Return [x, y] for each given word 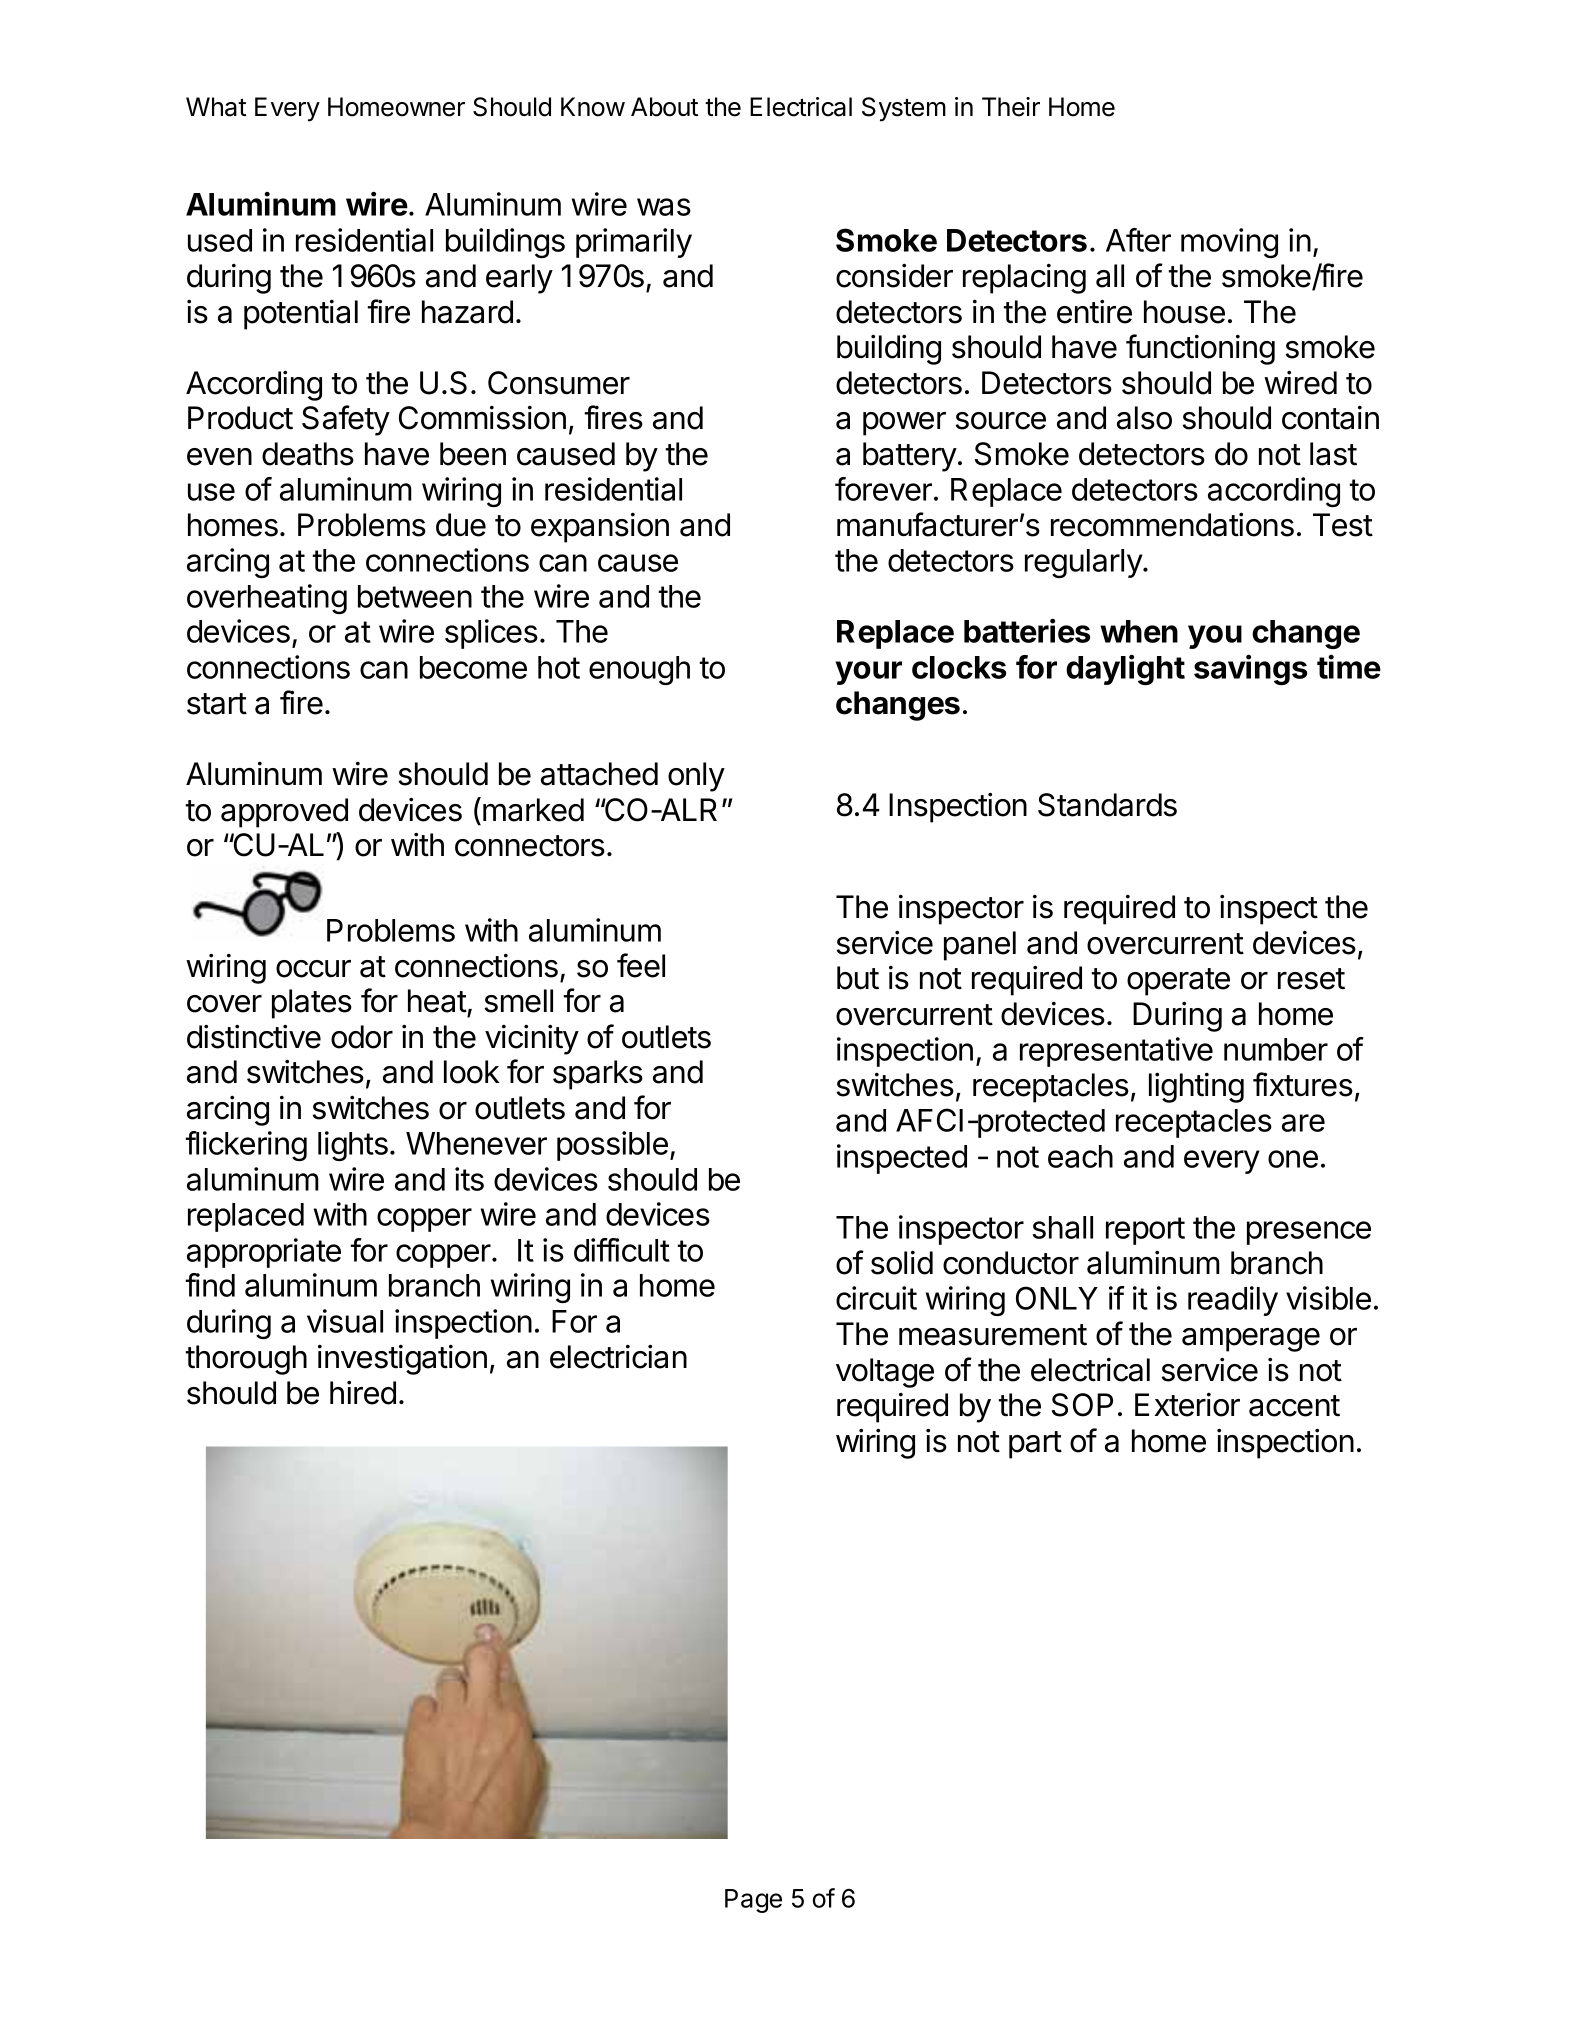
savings [1250, 669]
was [664, 207]
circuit [876, 1298]
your [868, 673]
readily [1233, 1301]
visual [345, 1321]
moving [1229, 243]
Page [753, 1901]
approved [284, 813]
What [216, 107]
